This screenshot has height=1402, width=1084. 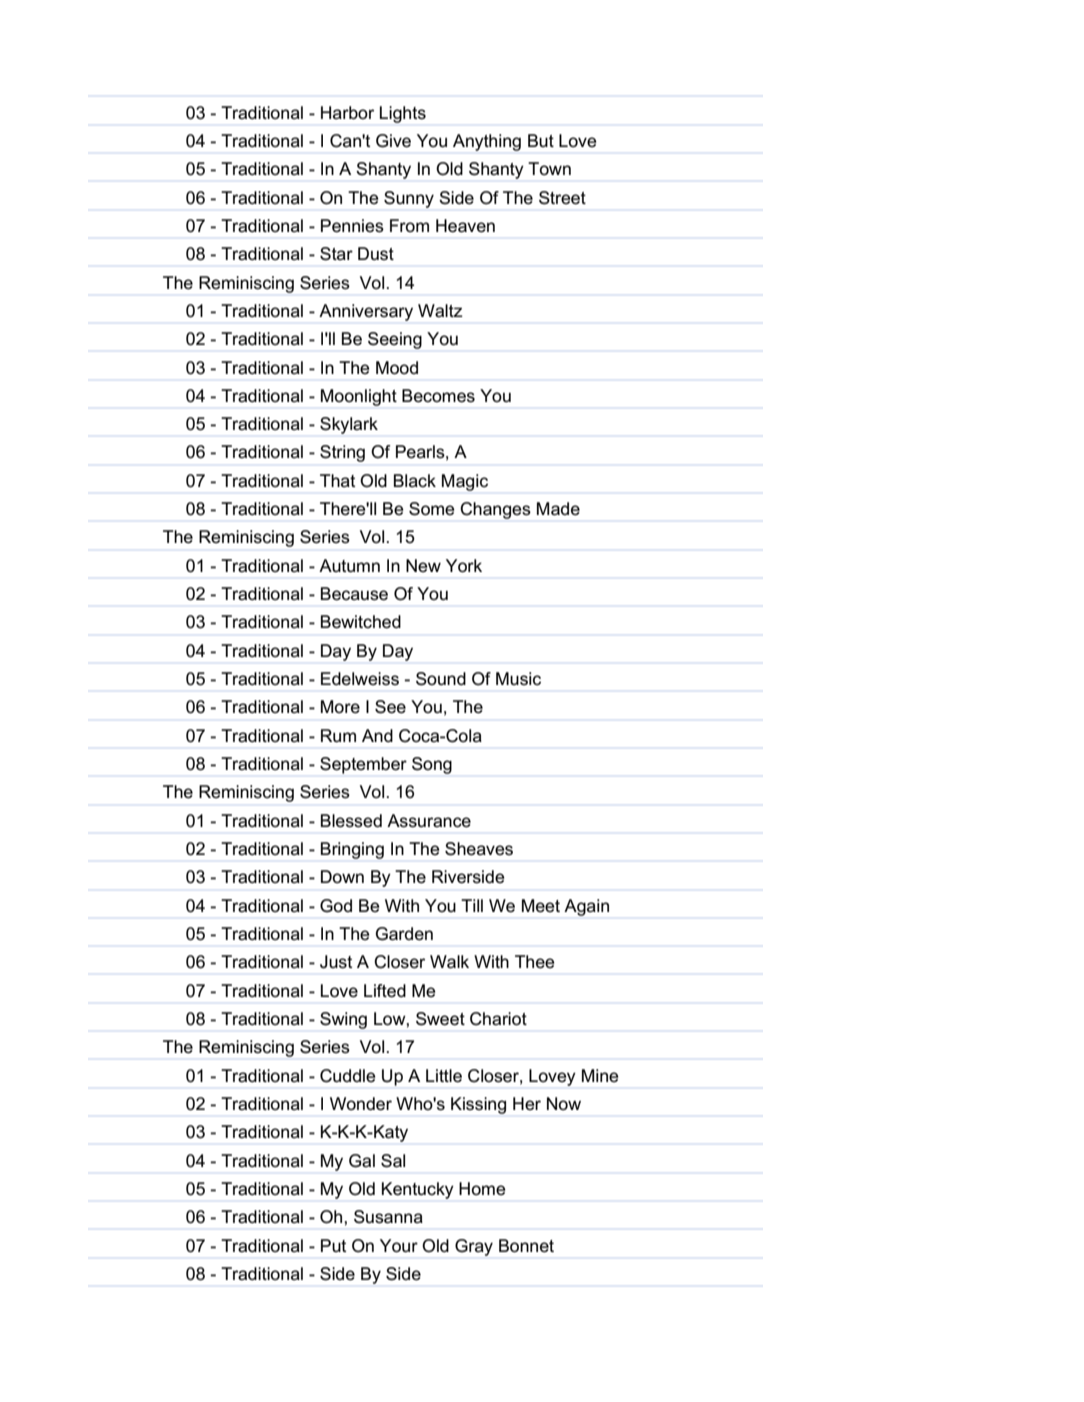 What do you see at coordinates (347, 113) in the screenshot?
I see `Harbor` at bounding box center [347, 113].
